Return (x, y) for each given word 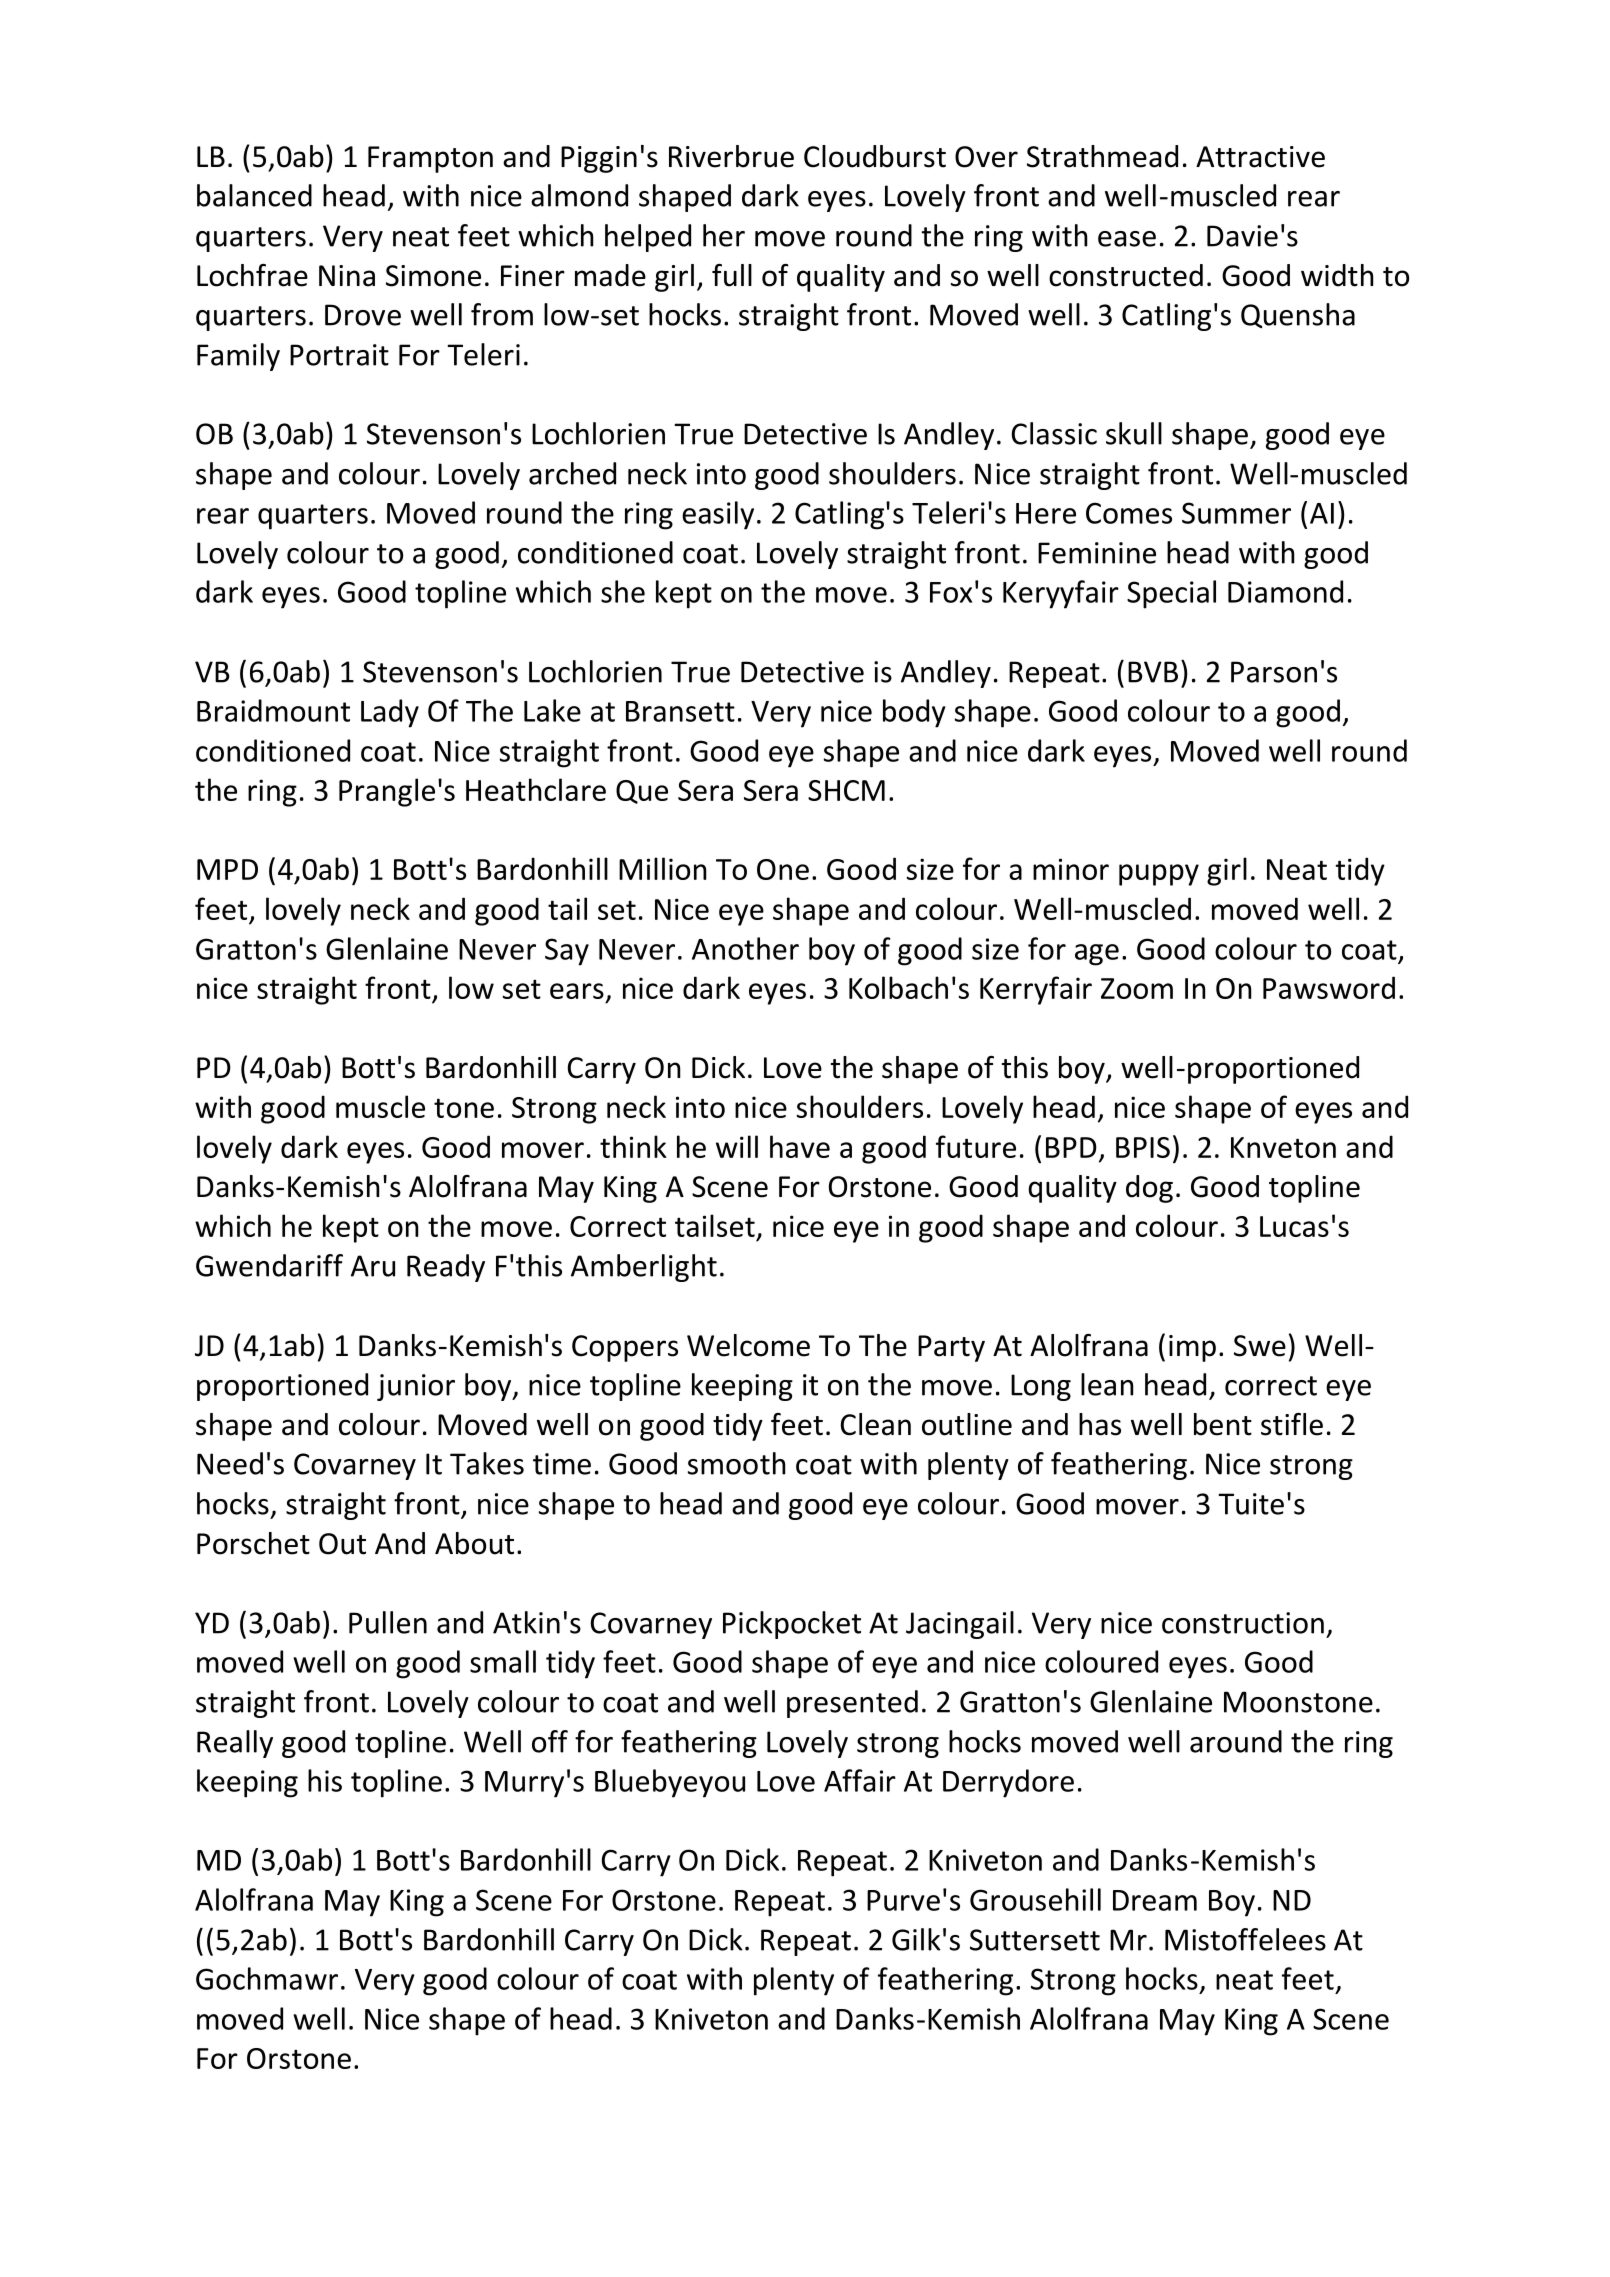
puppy (1159, 875)
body (914, 713)
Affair (860, 1780)
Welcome (748, 1345)
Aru (373, 1266)
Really (235, 1744)
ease (1127, 239)
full (732, 275)
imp (1192, 1348)
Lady (390, 713)
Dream (1155, 1900)
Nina (347, 276)
